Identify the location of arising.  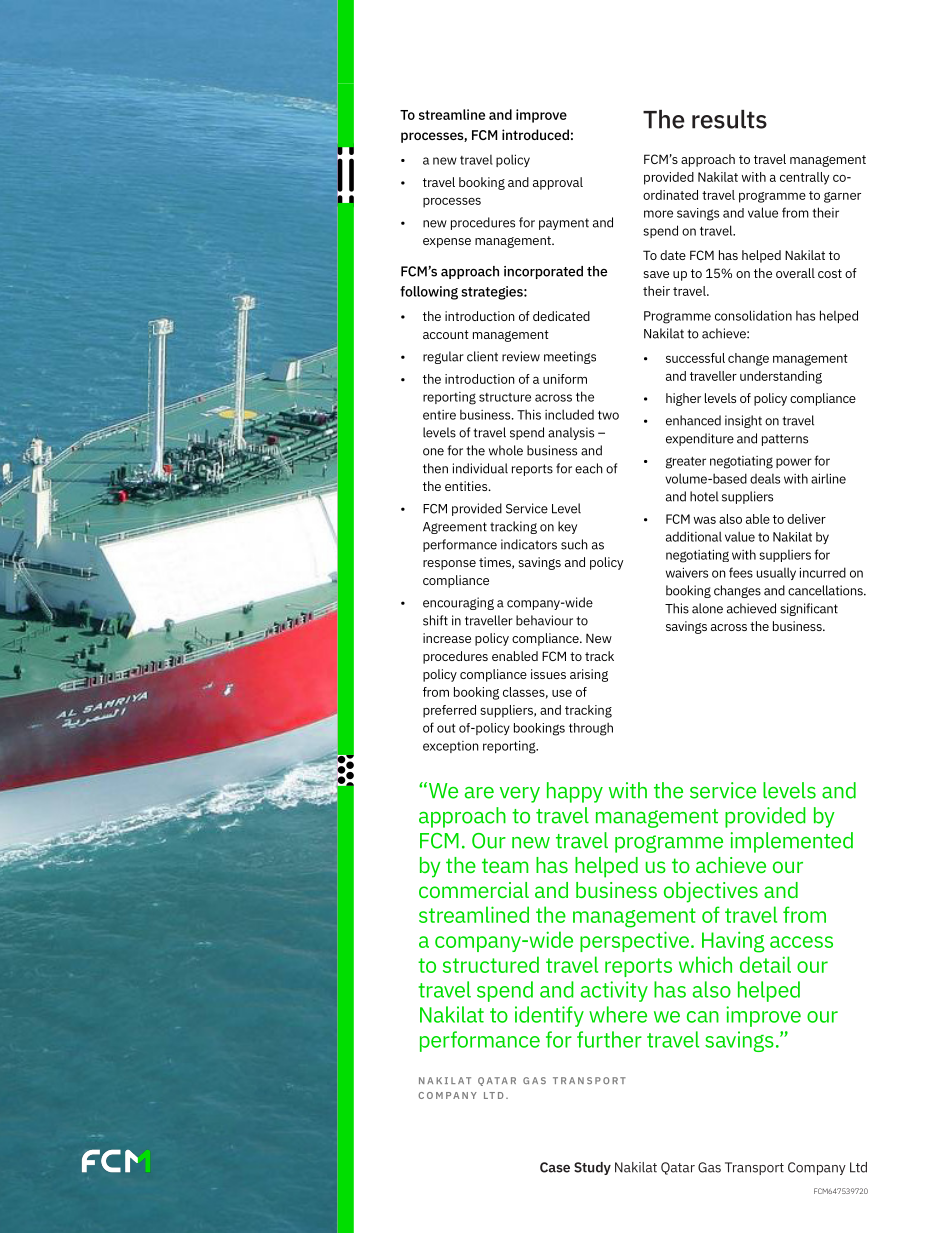
(589, 675).
